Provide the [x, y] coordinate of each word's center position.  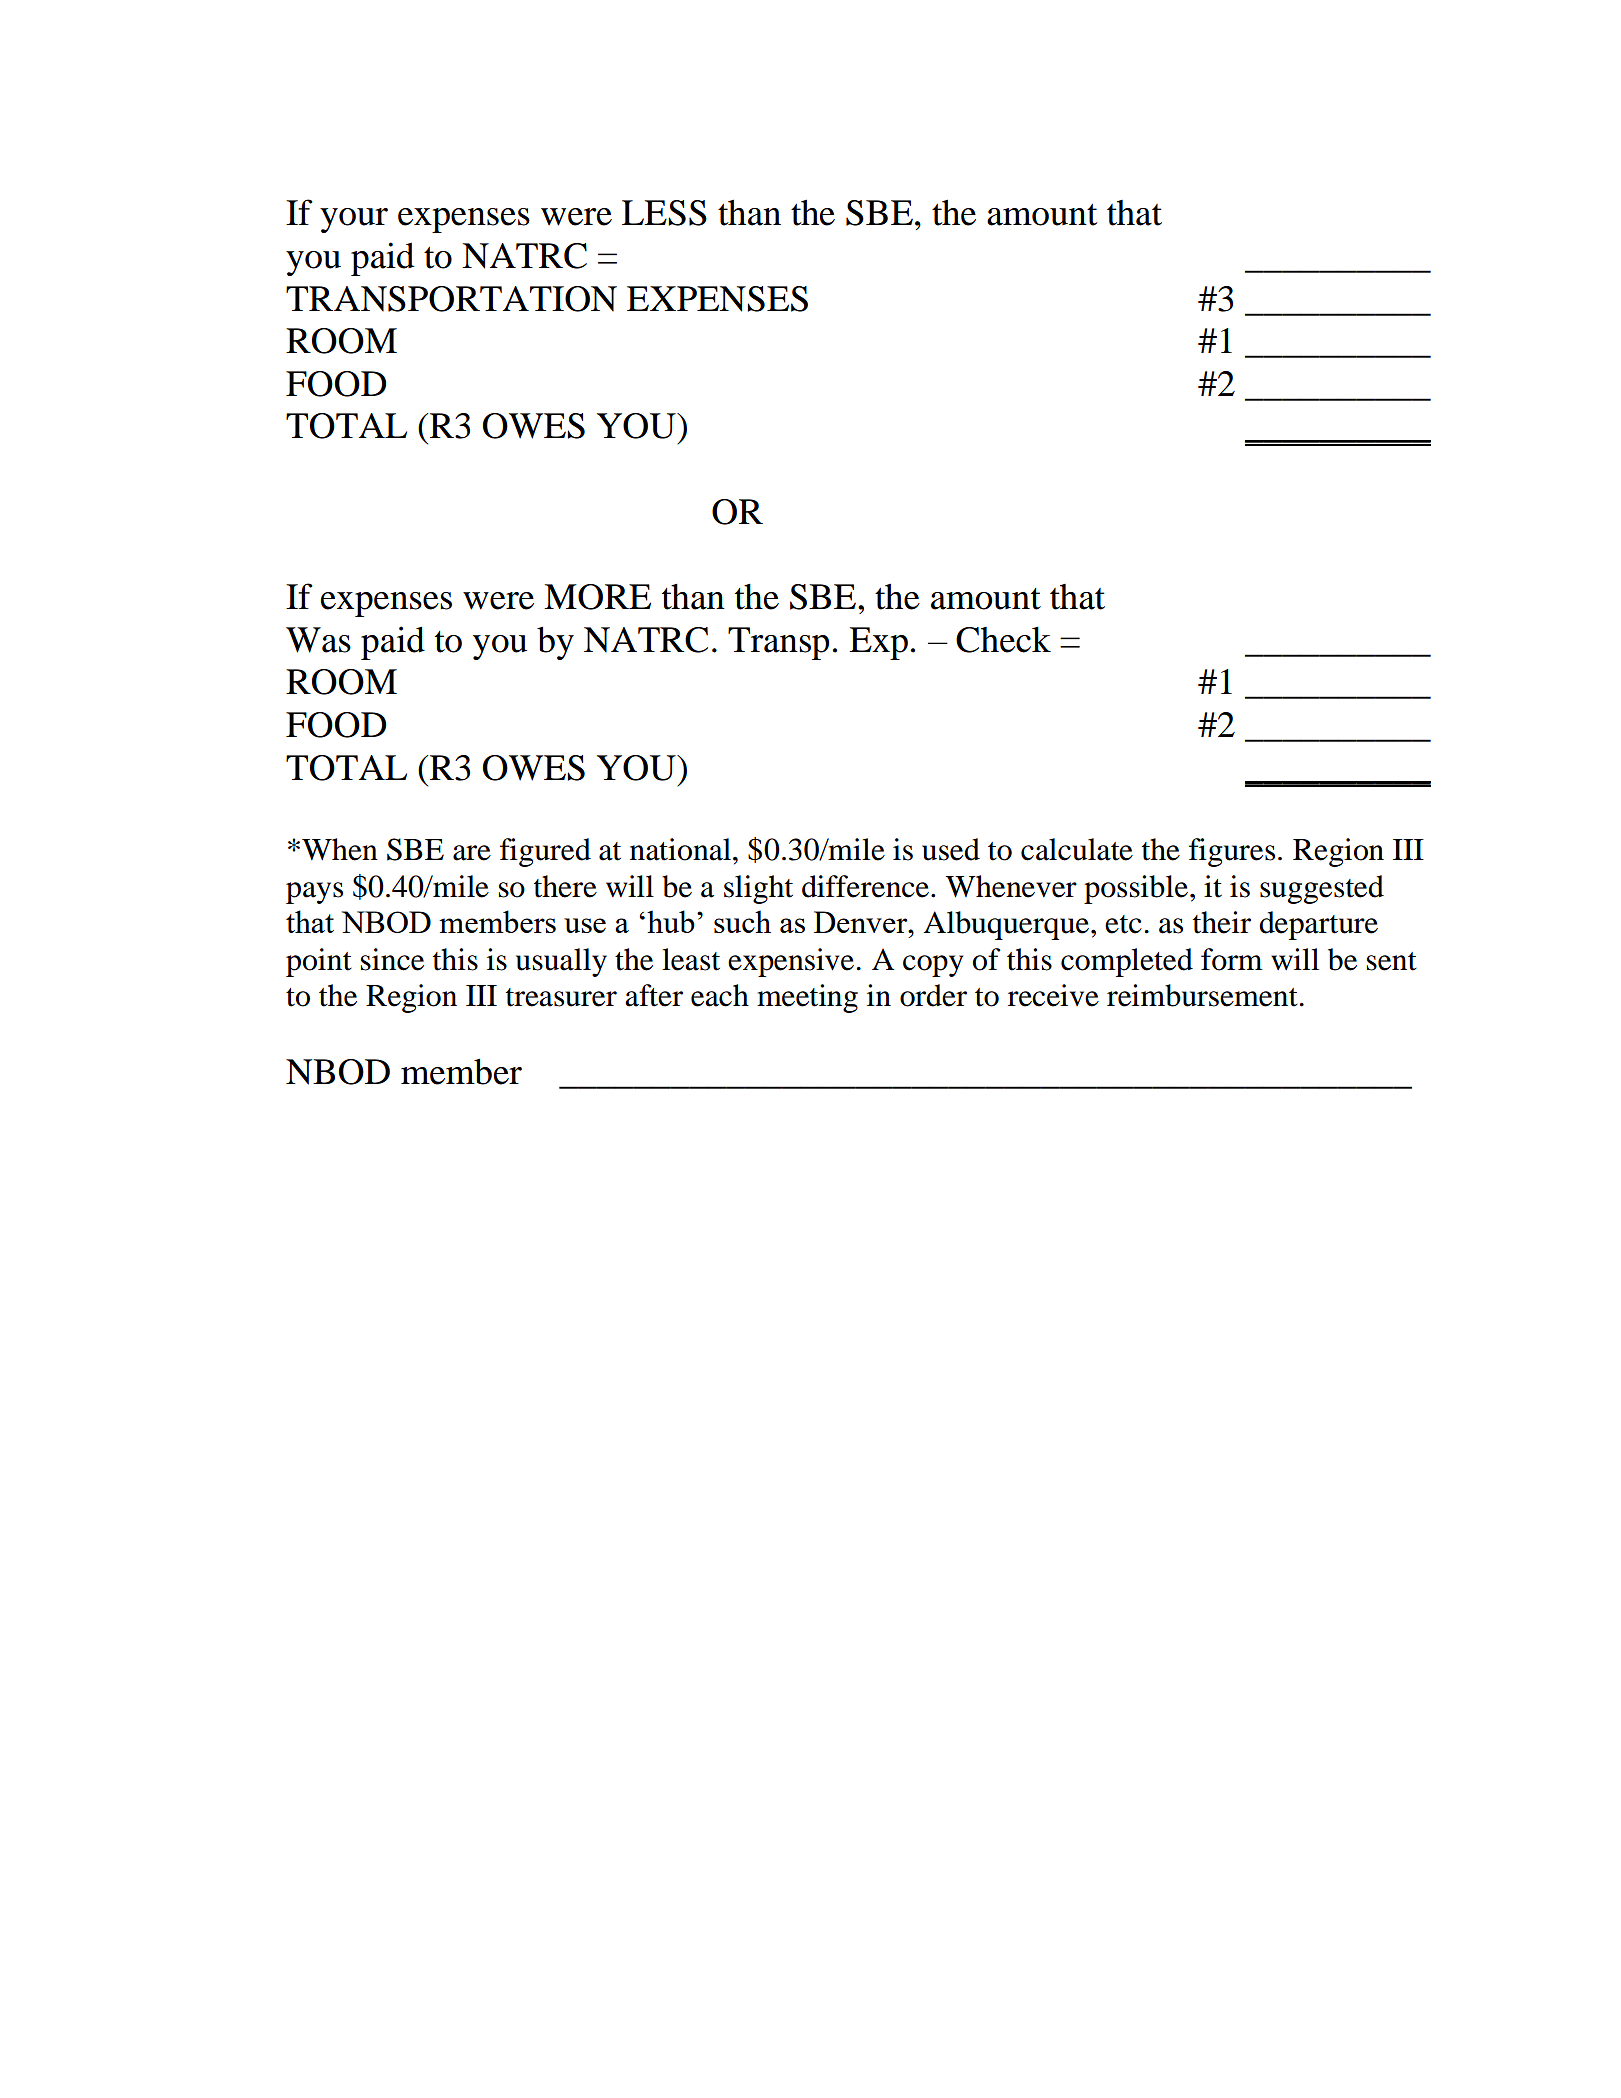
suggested [1322, 889]
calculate [1077, 849]
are [472, 853]
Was [318, 640]
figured [545, 852]
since [392, 959]
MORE [597, 597]
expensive [791, 962]
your [354, 220]
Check [1003, 640]
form [1231, 959]
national [680, 849]
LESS [664, 213]
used [951, 849]
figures [1232, 852]
